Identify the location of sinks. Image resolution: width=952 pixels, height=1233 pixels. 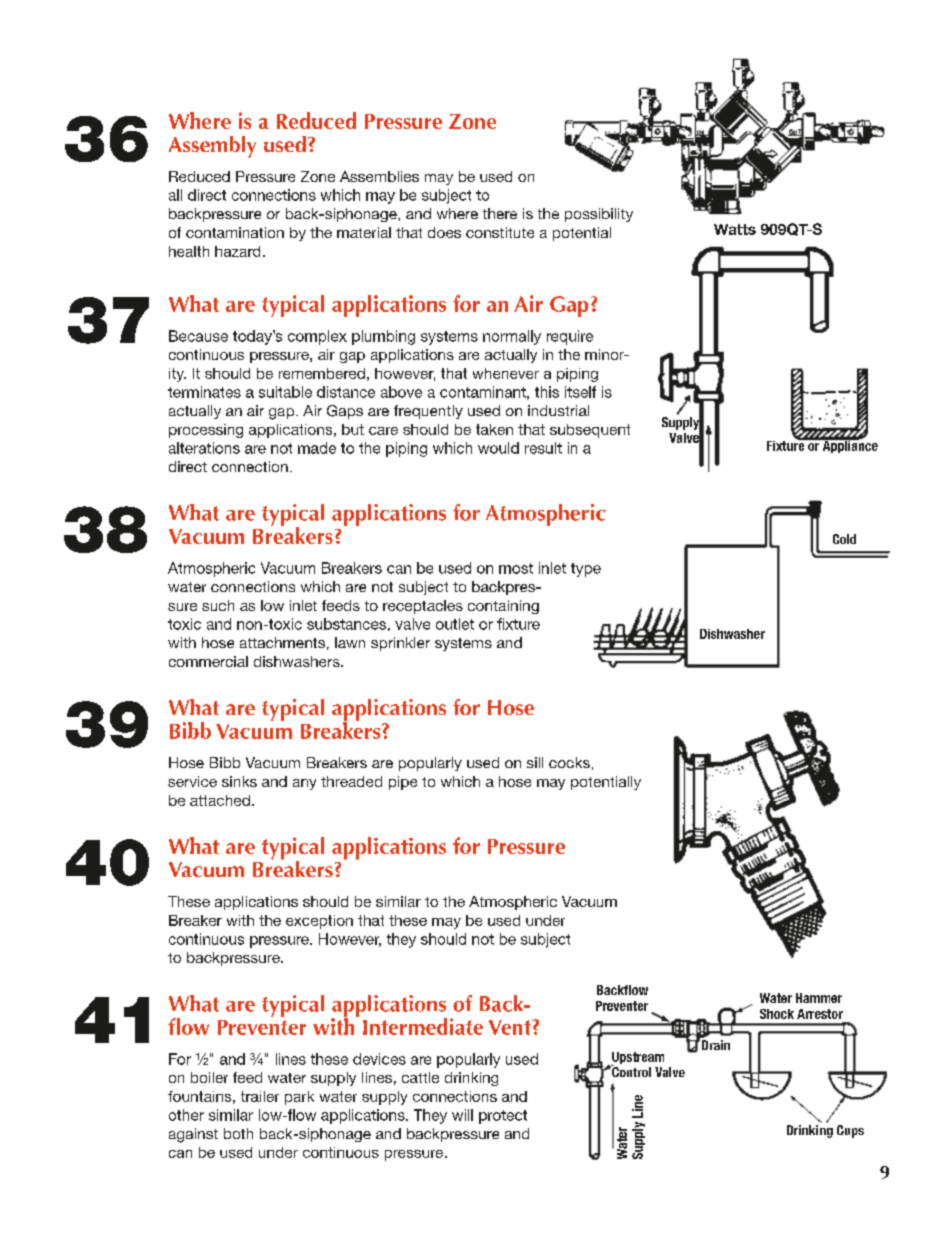
(239, 781).
